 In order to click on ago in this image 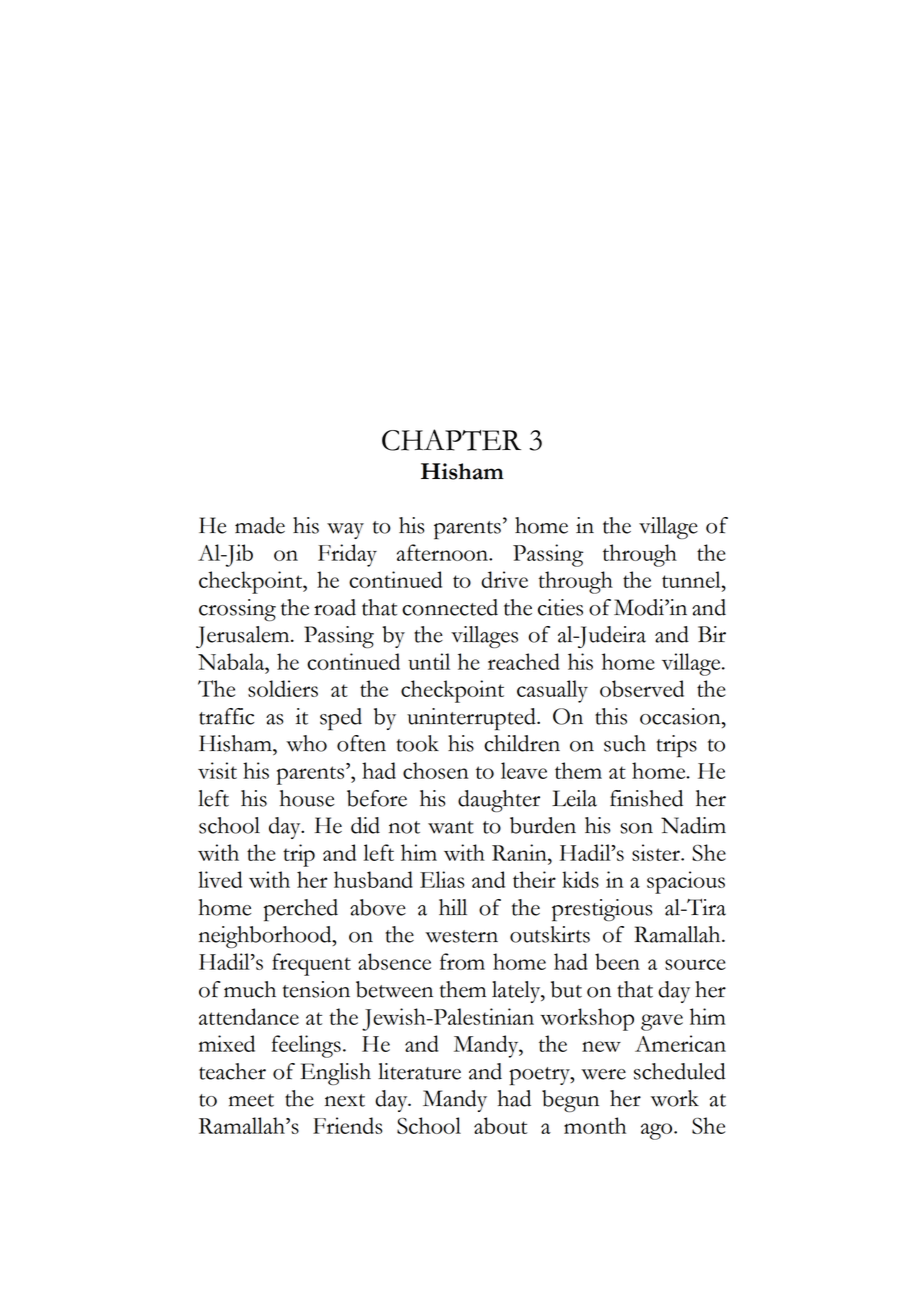, I will do `click(658, 1131)`.
